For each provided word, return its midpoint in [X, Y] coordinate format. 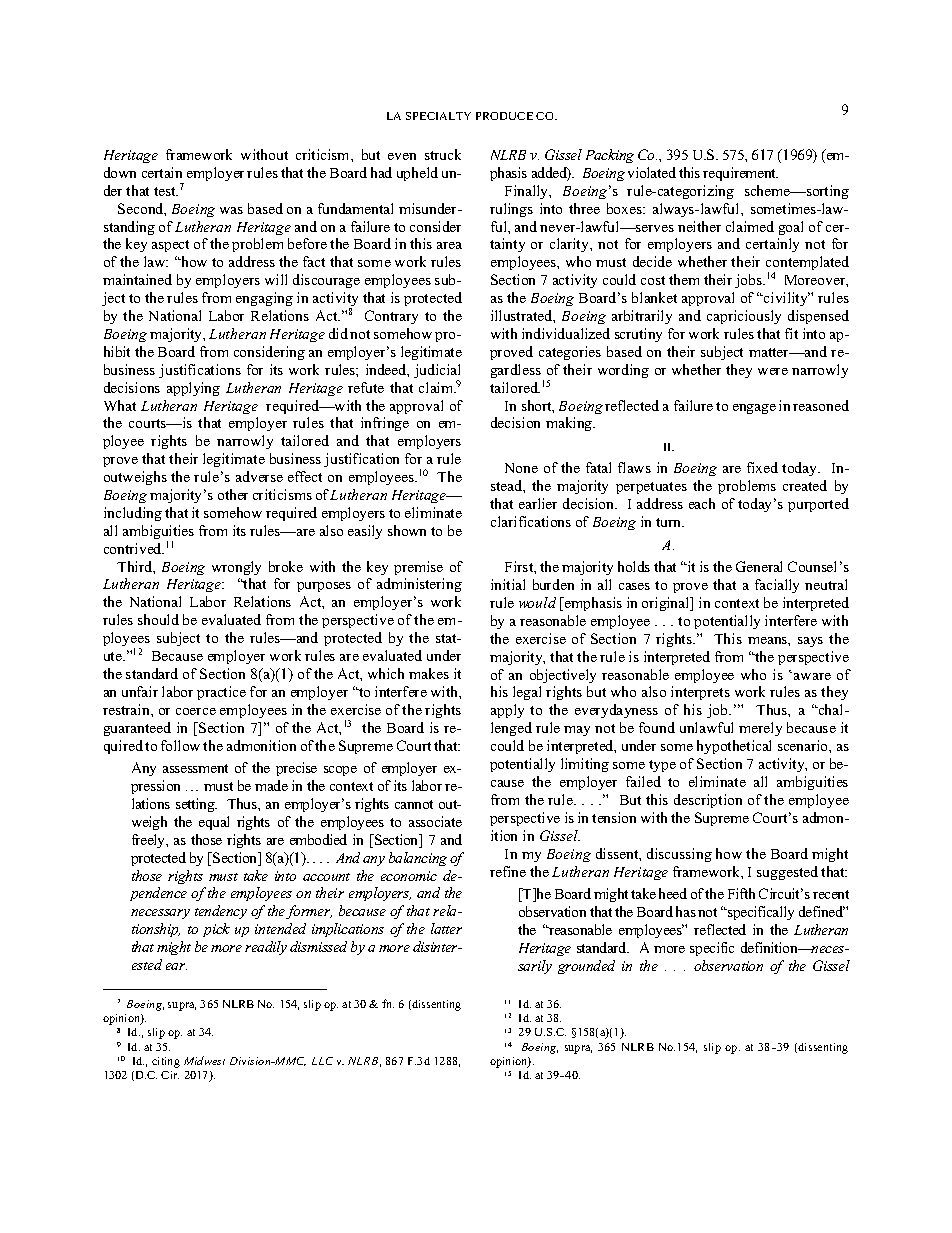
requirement [740, 174]
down [120, 172]
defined [822, 911]
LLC [322, 1061]
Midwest [204, 1060]
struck [443, 154]
